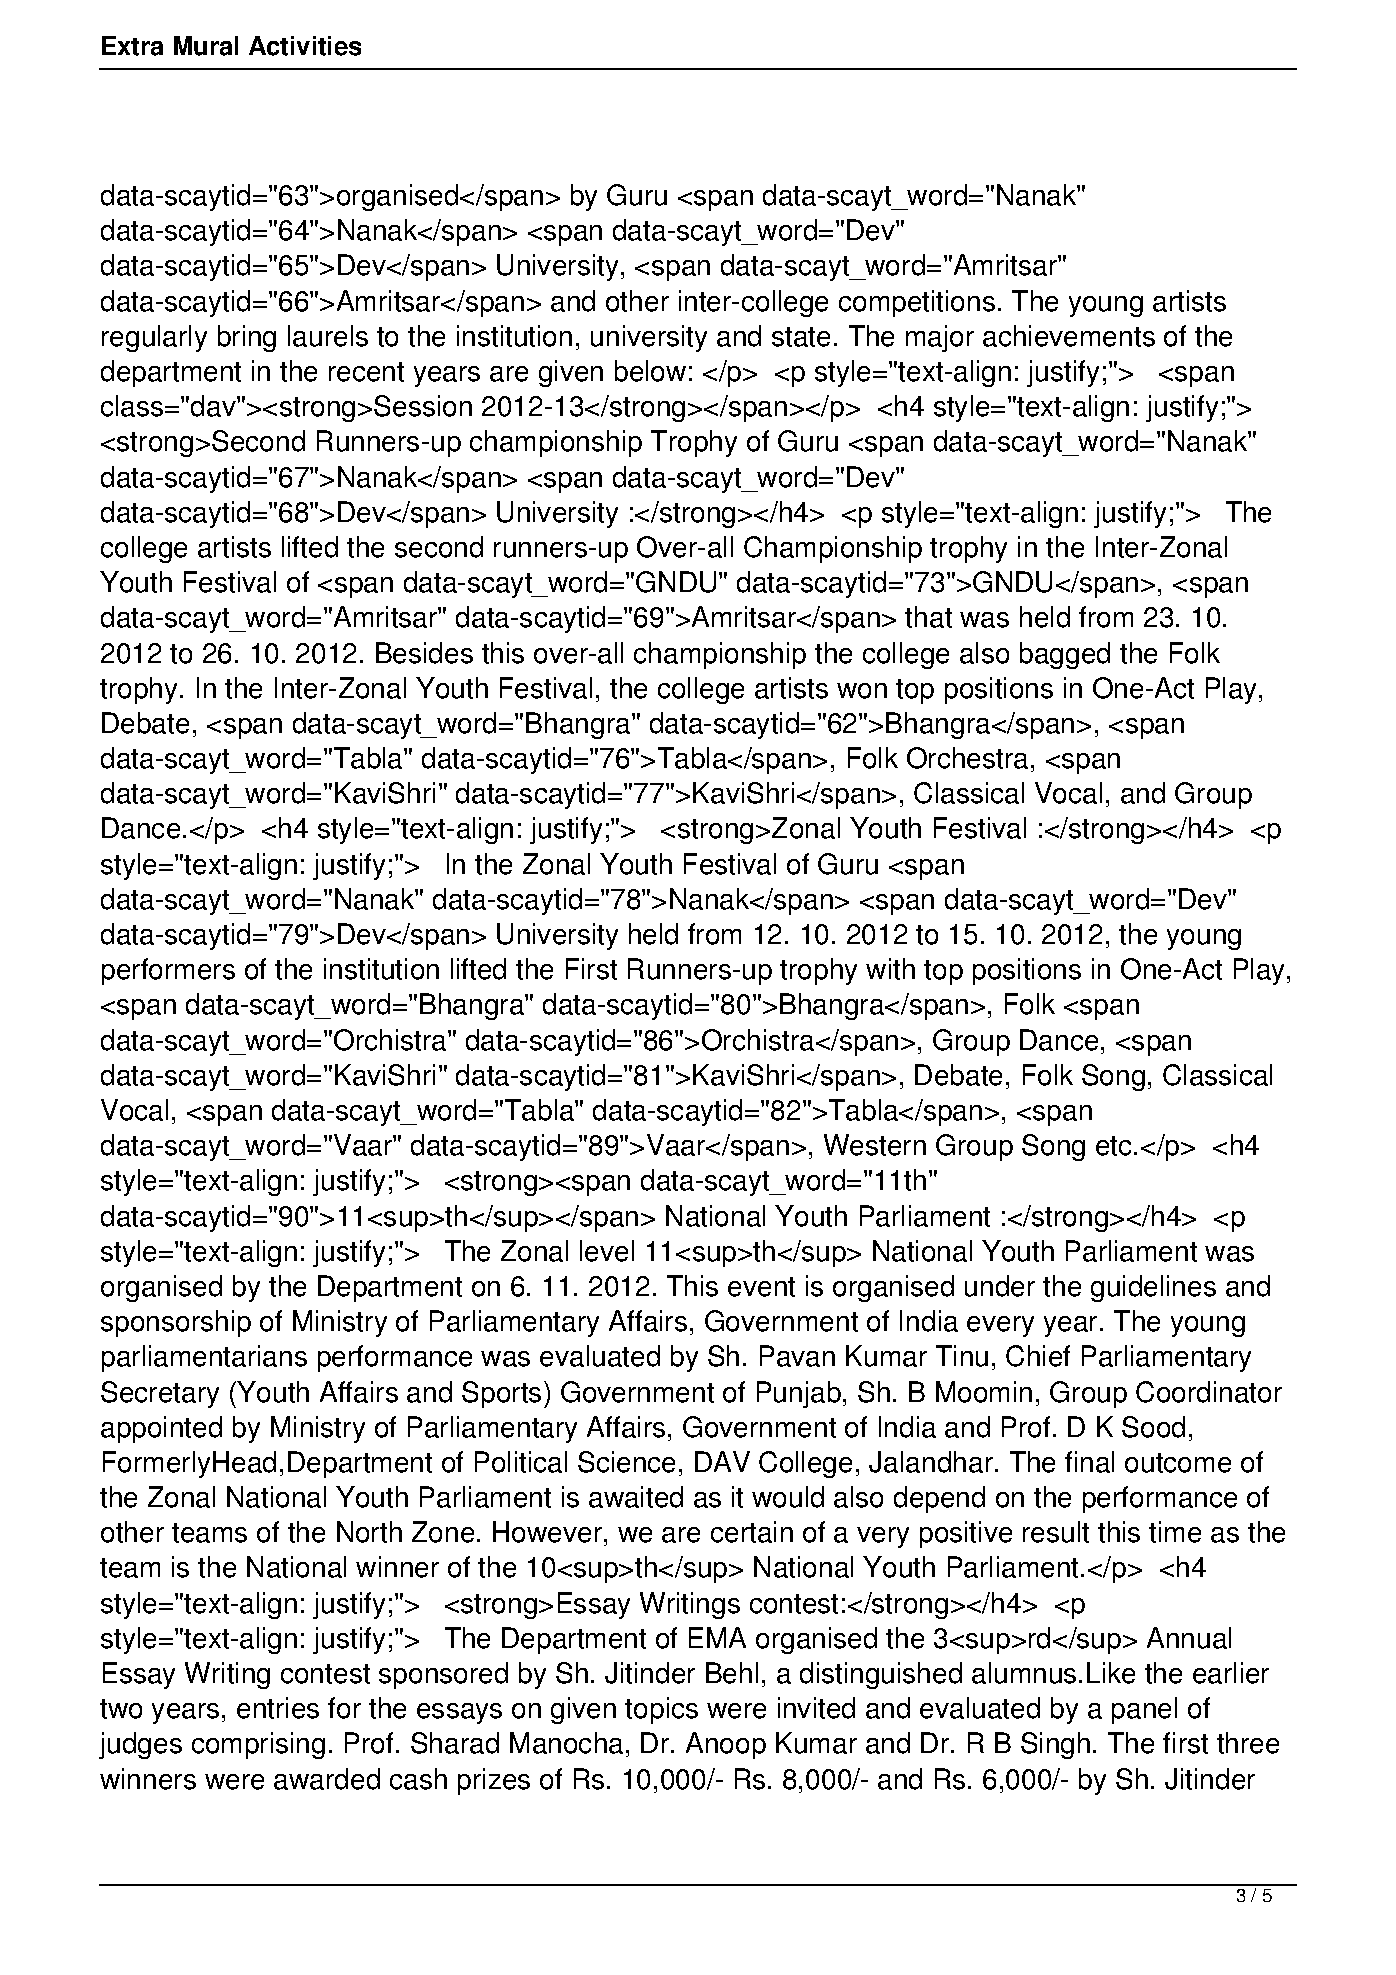  I want to click on sponsorship, so click(176, 1323).
